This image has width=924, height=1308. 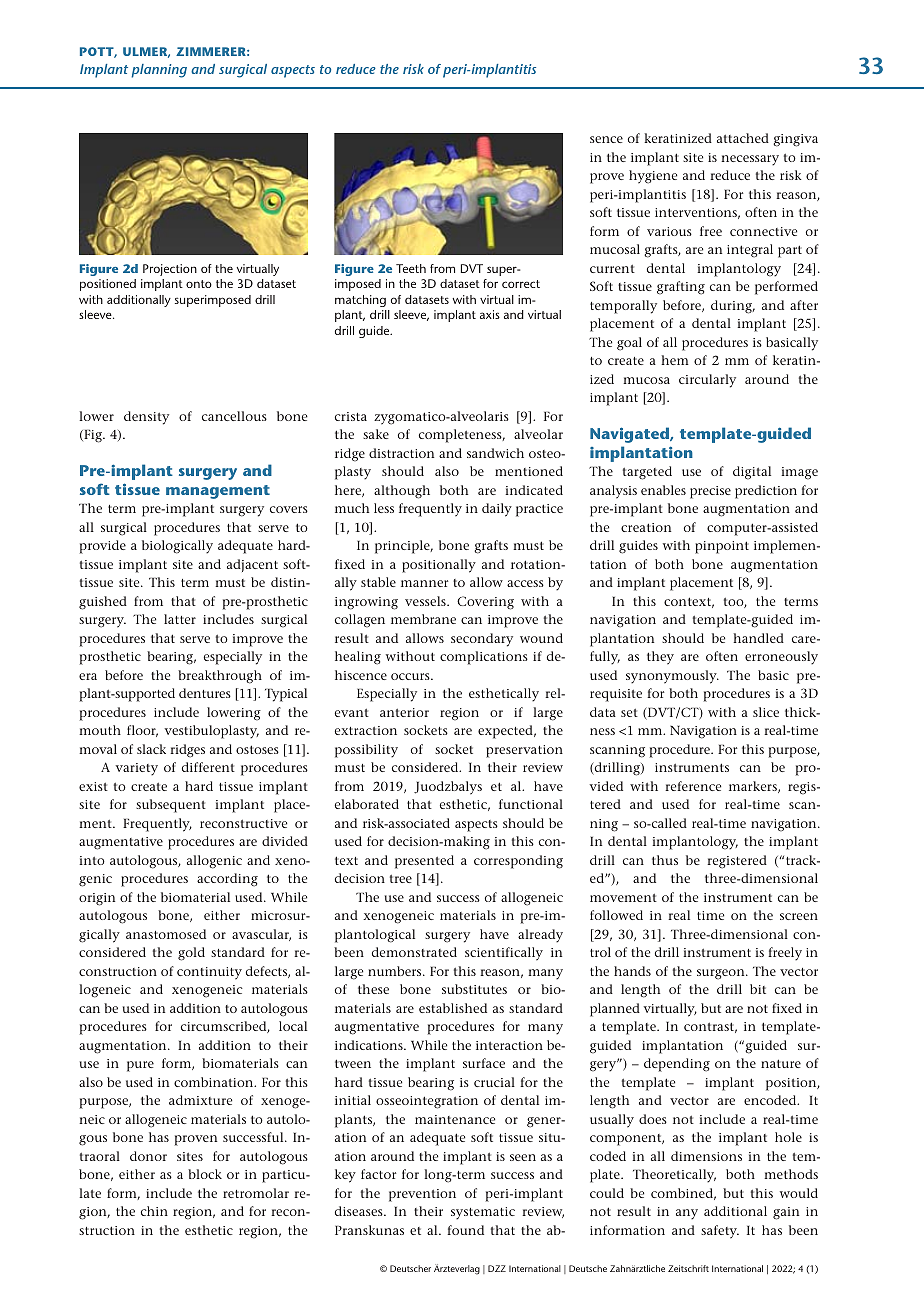 What do you see at coordinates (205, 1174) in the image?
I see `block` at bounding box center [205, 1174].
